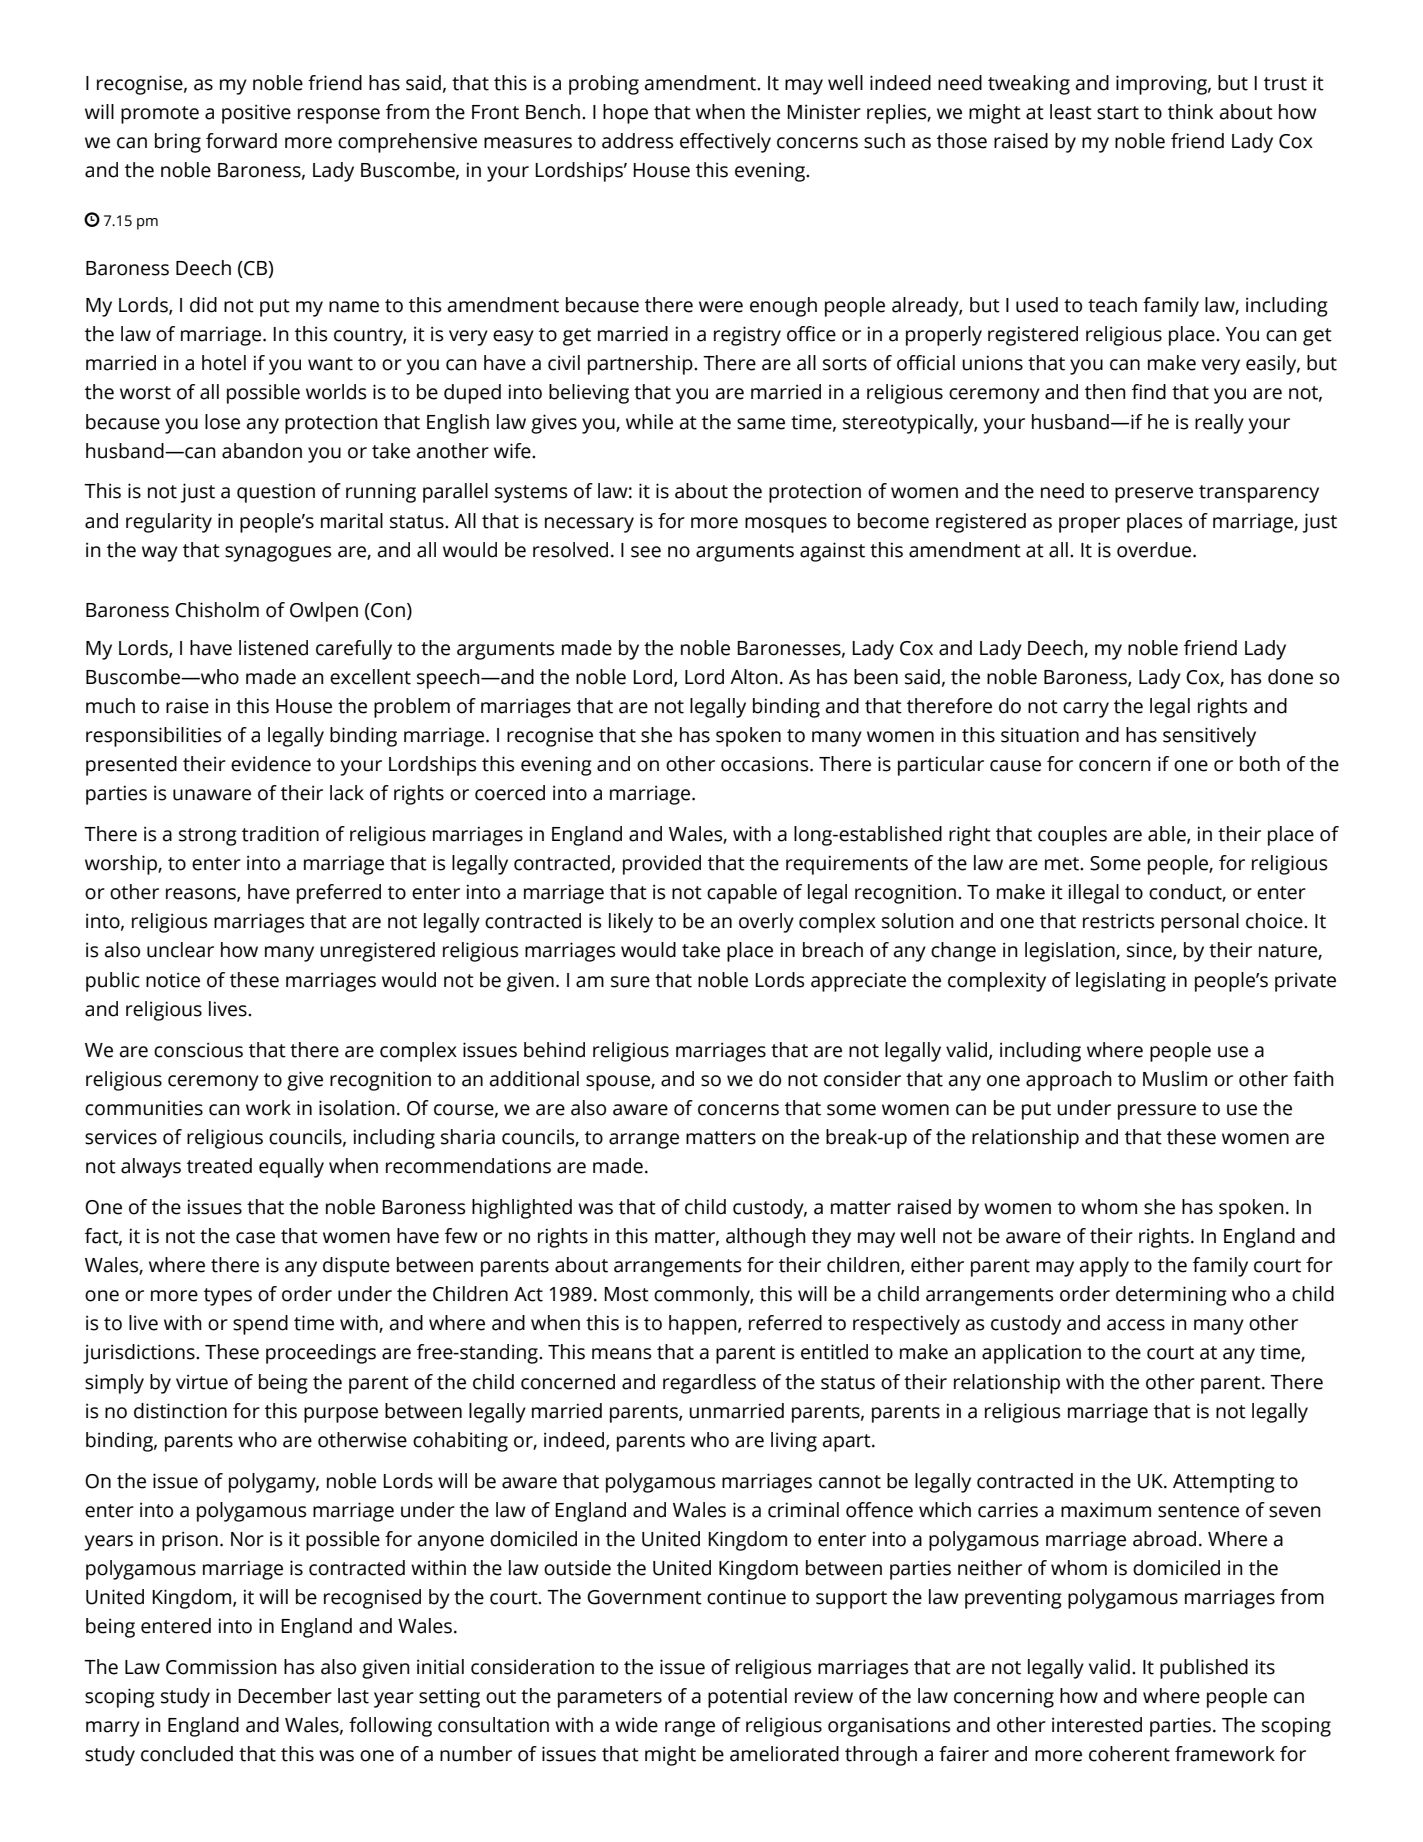  I want to click on apply, so click(1104, 1267).
